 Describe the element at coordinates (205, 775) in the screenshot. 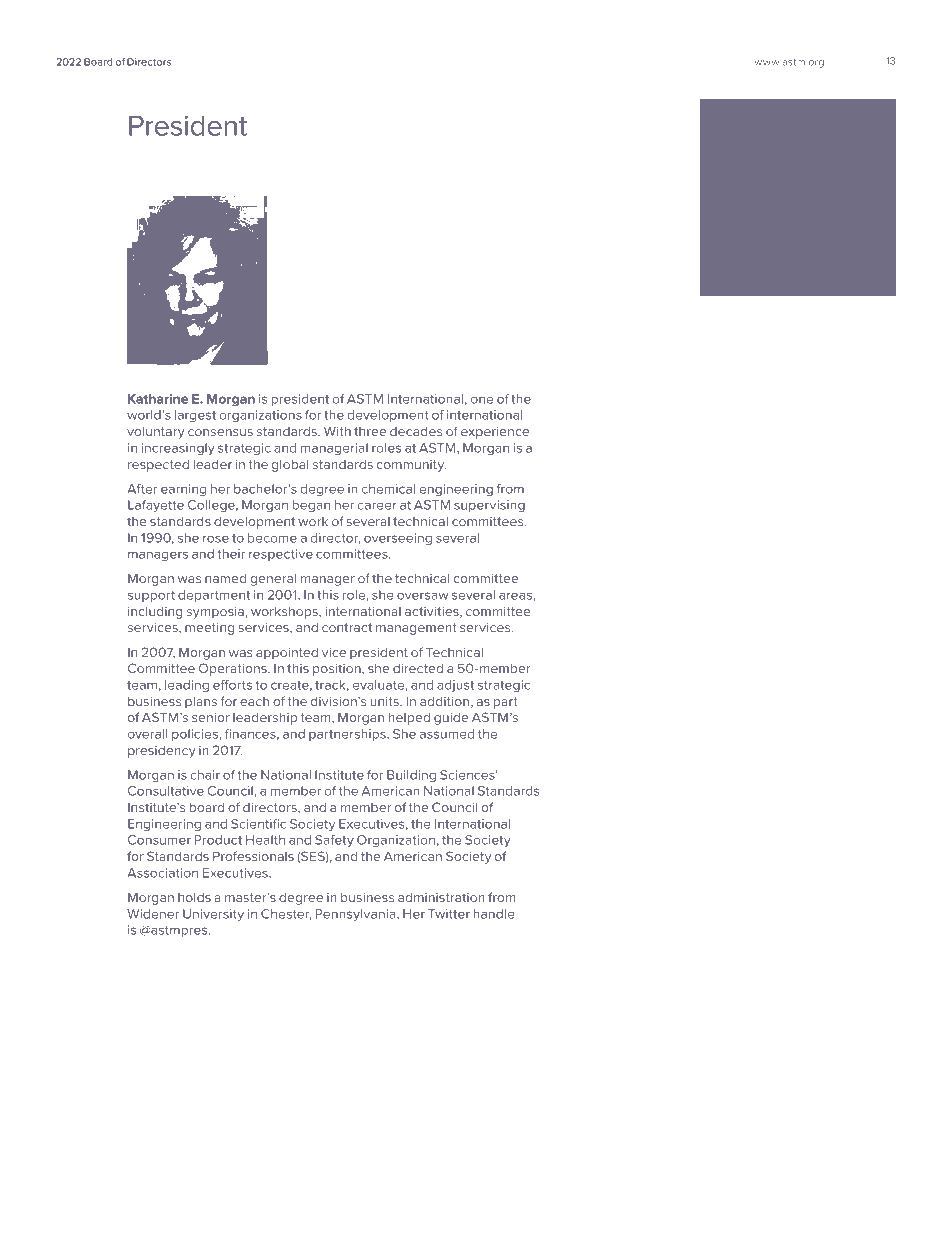

I see `chair` at that location.
